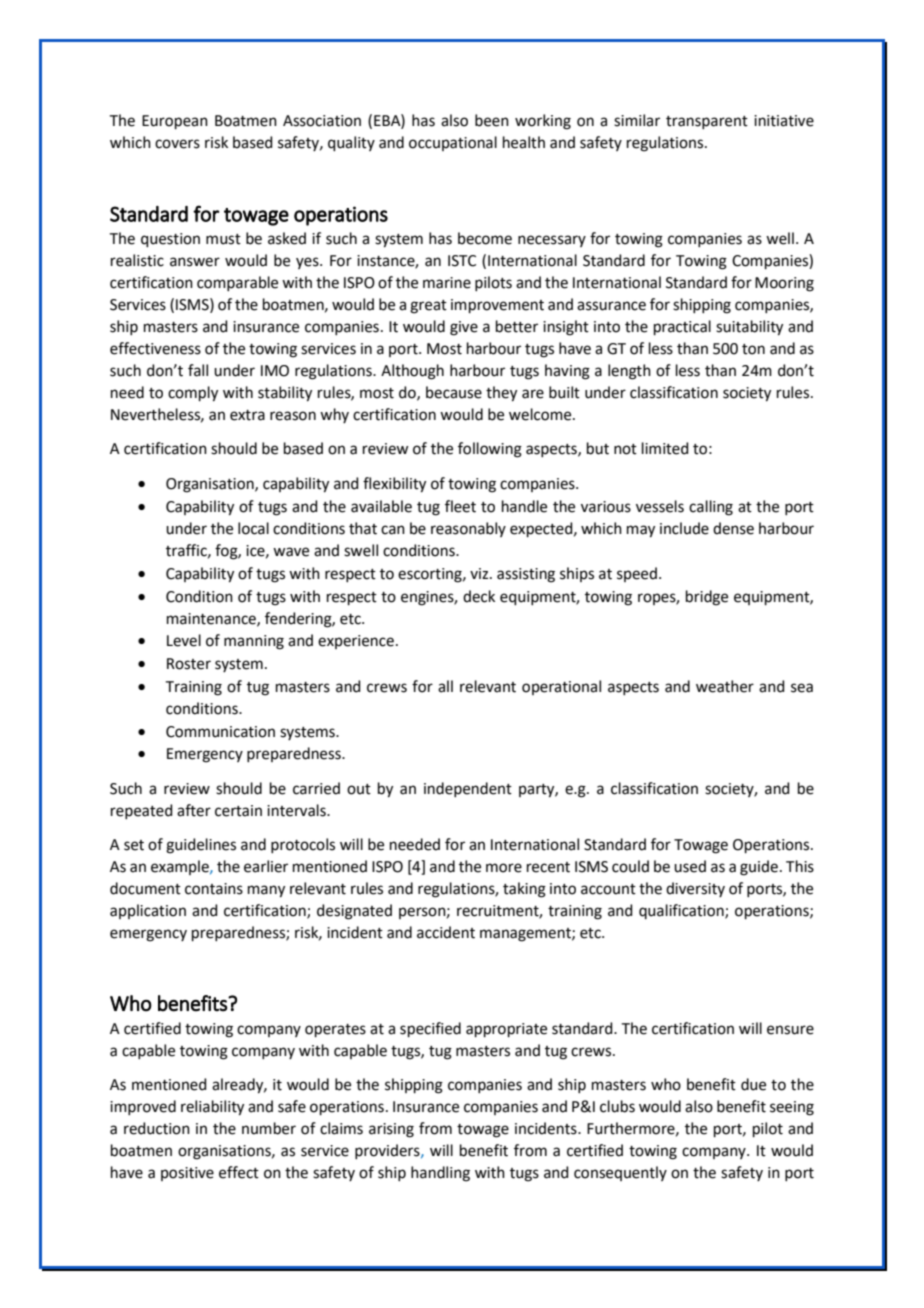  Describe the element at coordinates (212, 1108) in the image. I see `reliability` at that location.
